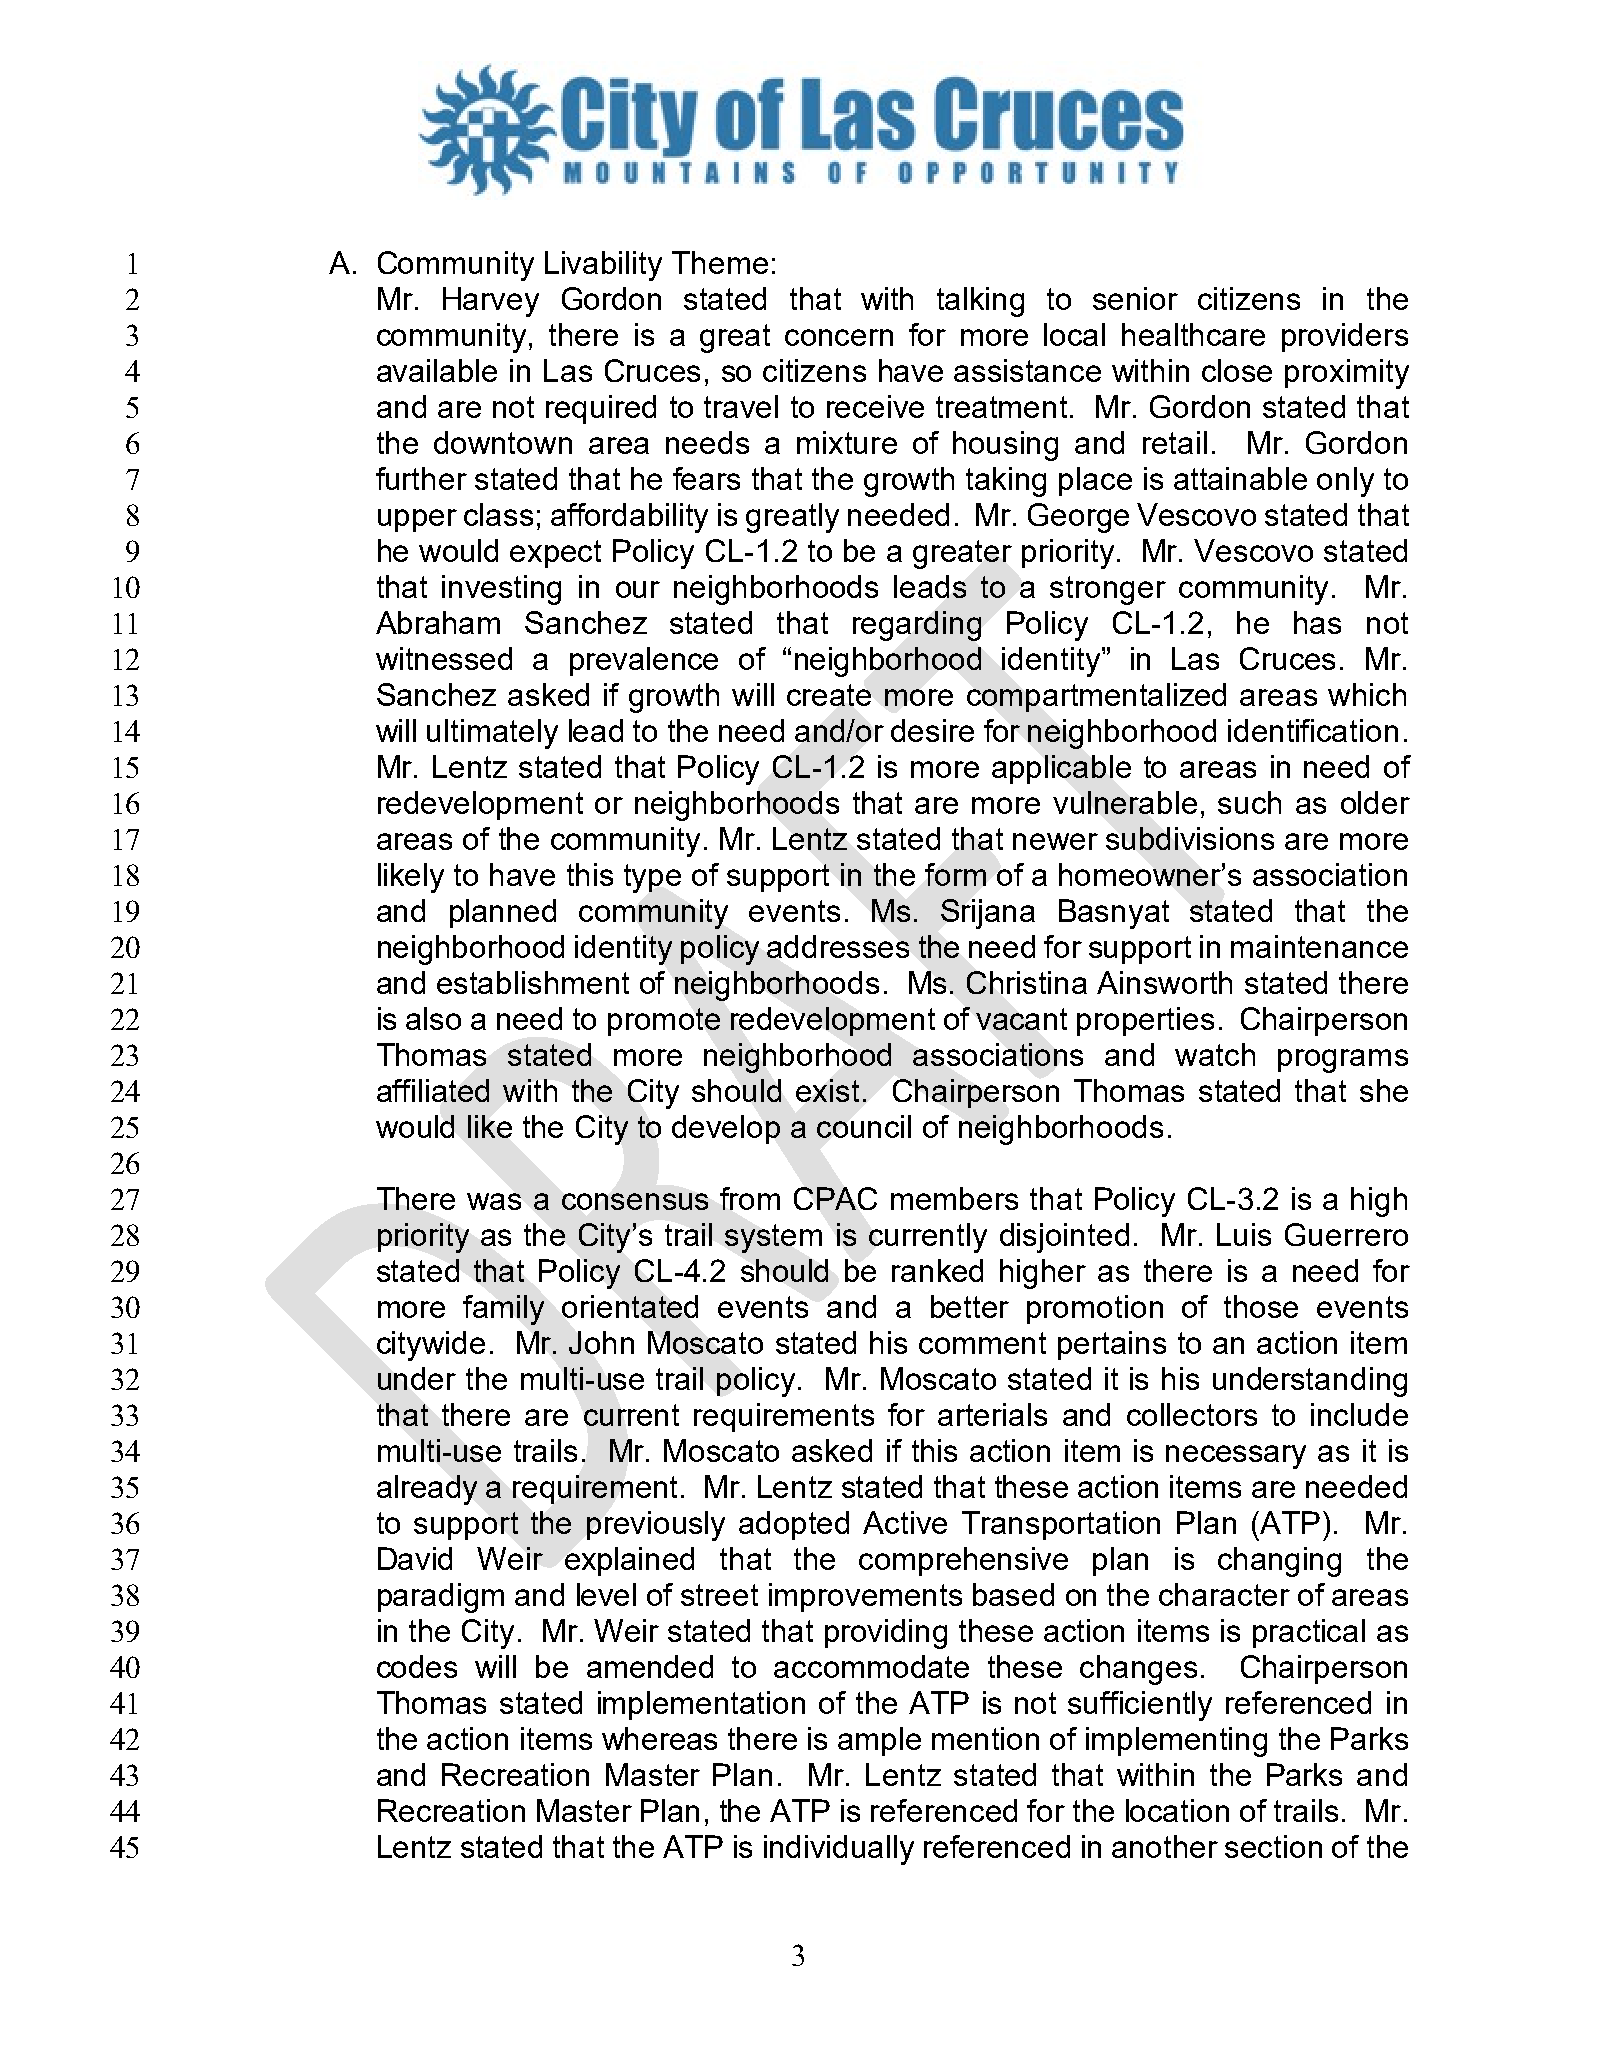 The width and height of the screenshot is (1597, 2067). What do you see at coordinates (954, 1198) in the screenshot?
I see `members` at bounding box center [954, 1198].
